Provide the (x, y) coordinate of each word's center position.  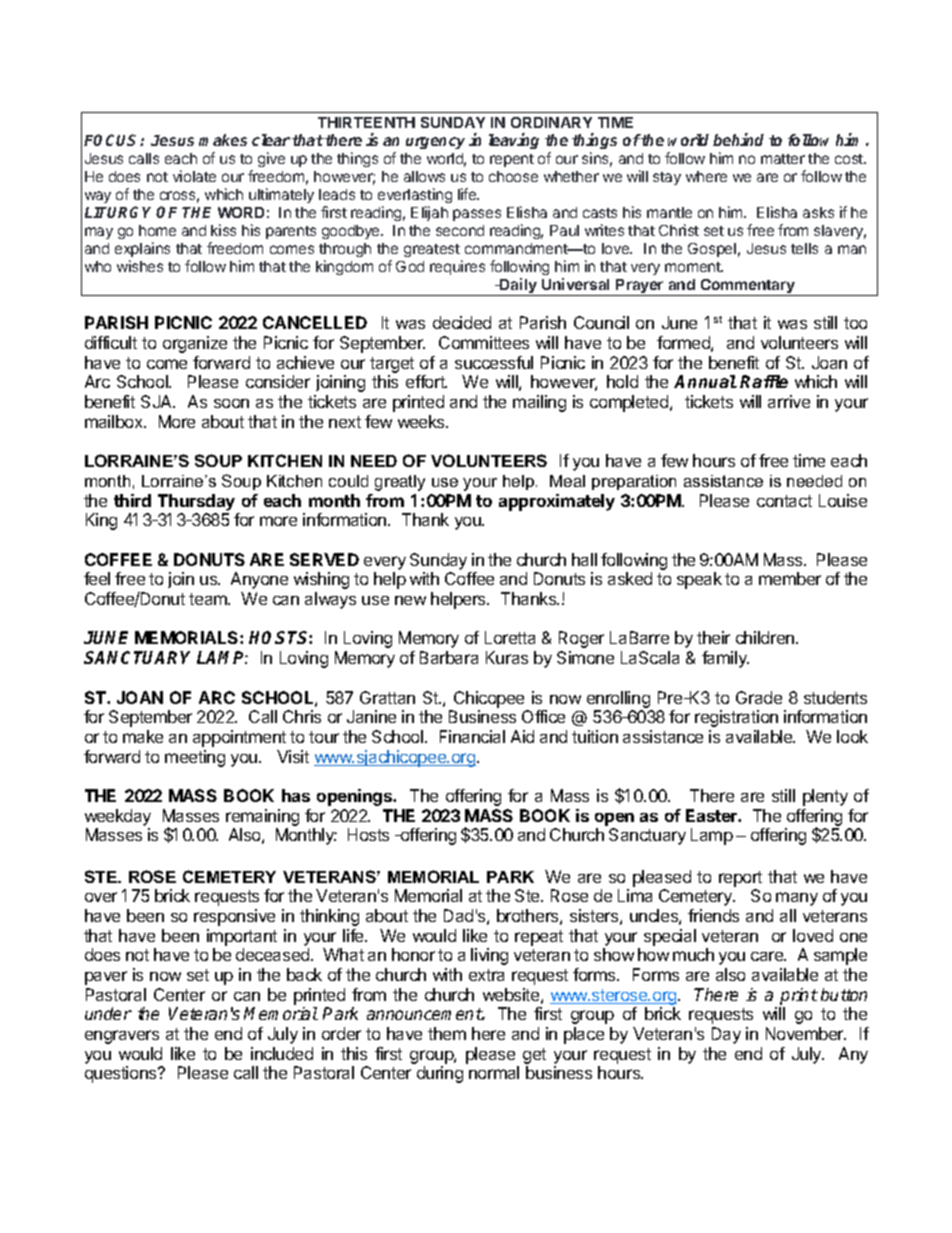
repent (512, 160)
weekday (118, 817)
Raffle (764, 381)
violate (194, 176)
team (209, 599)
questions (122, 1074)
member (790, 578)
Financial (472, 736)
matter (783, 159)
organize (195, 344)
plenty (825, 797)
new (410, 600)
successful (494, 362)
